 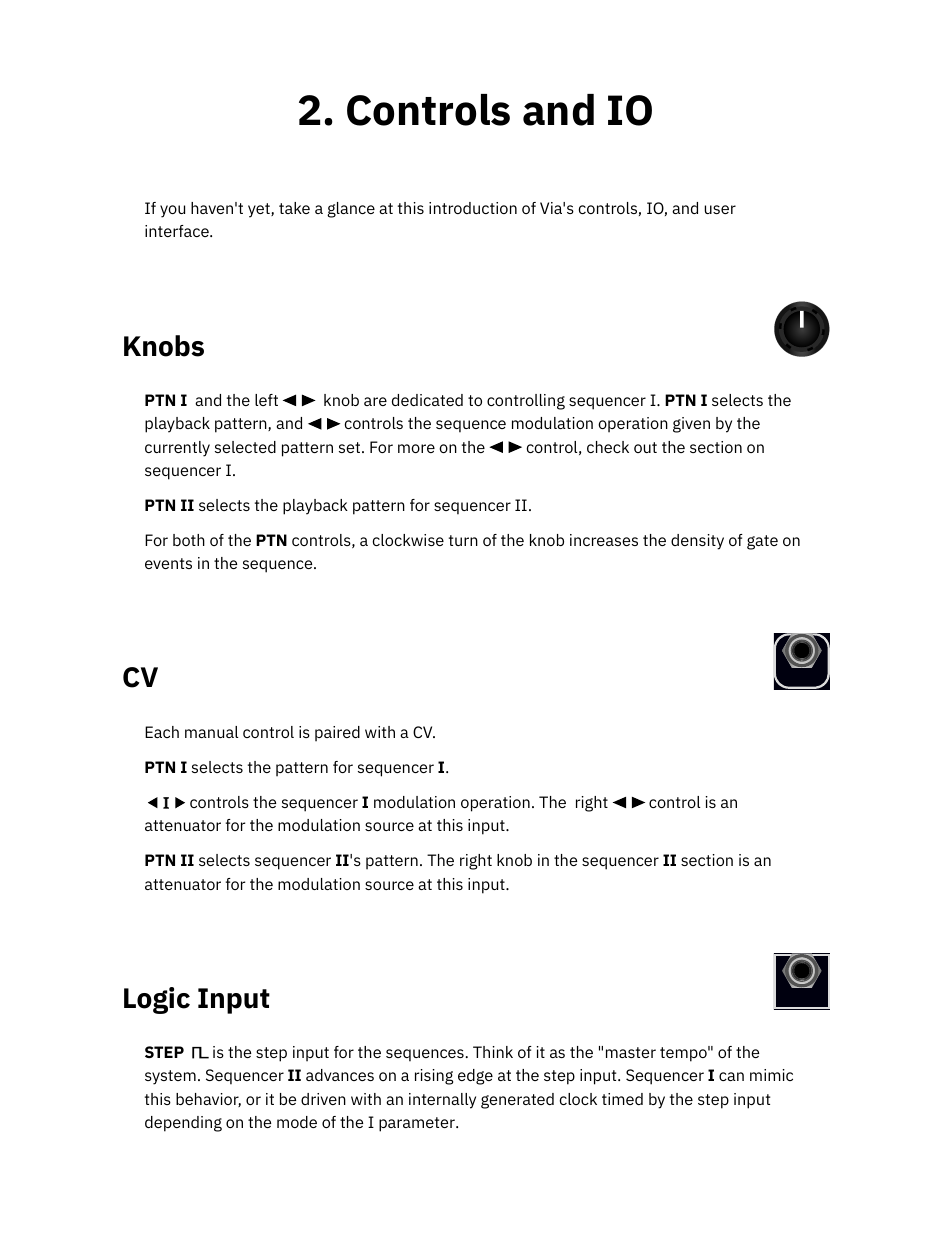 What do you see at coordinates (473, 208) in the screenshot?
I see `introduction` at bounding box center [473, 208].
